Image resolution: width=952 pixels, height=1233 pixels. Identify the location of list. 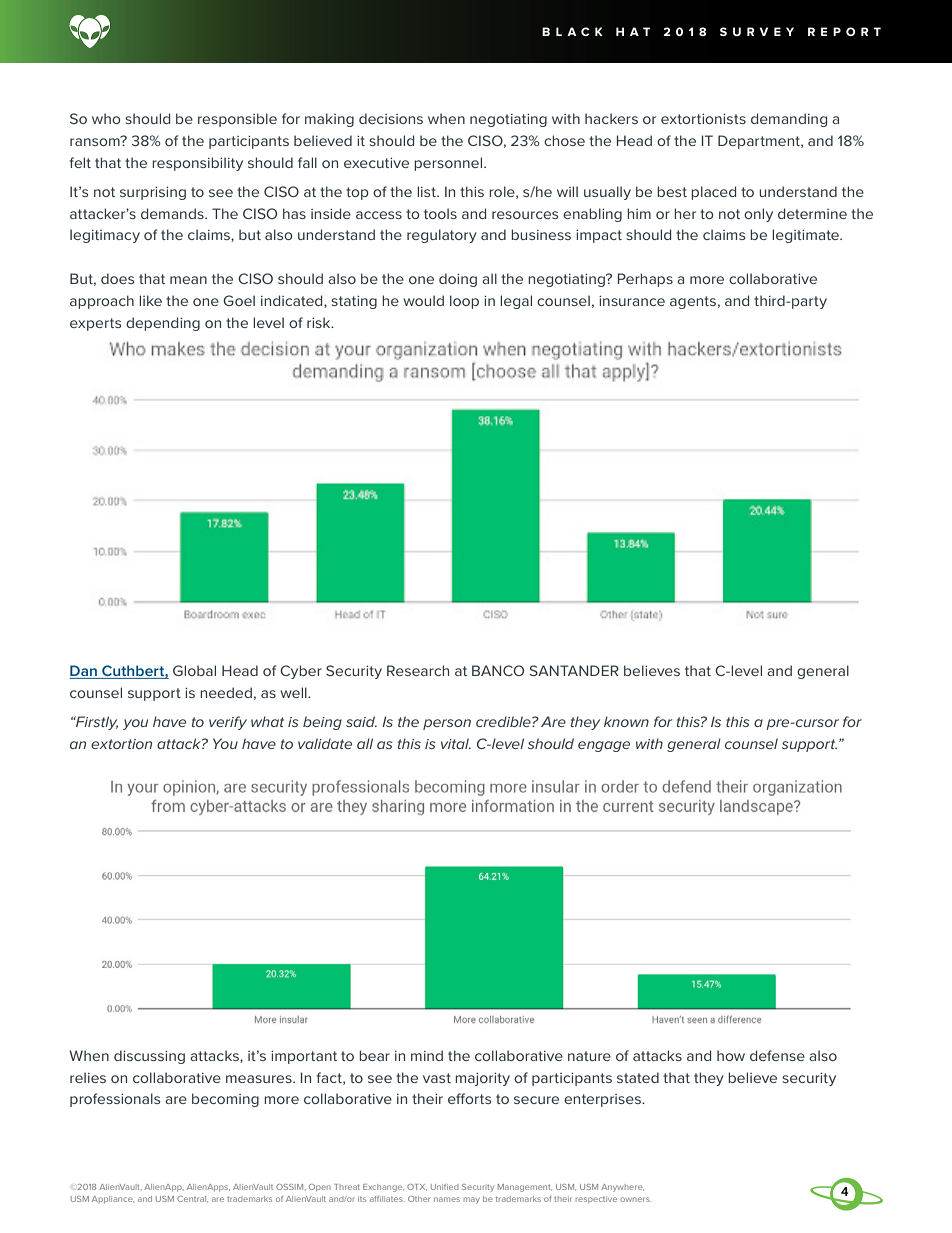
(427, 191).
